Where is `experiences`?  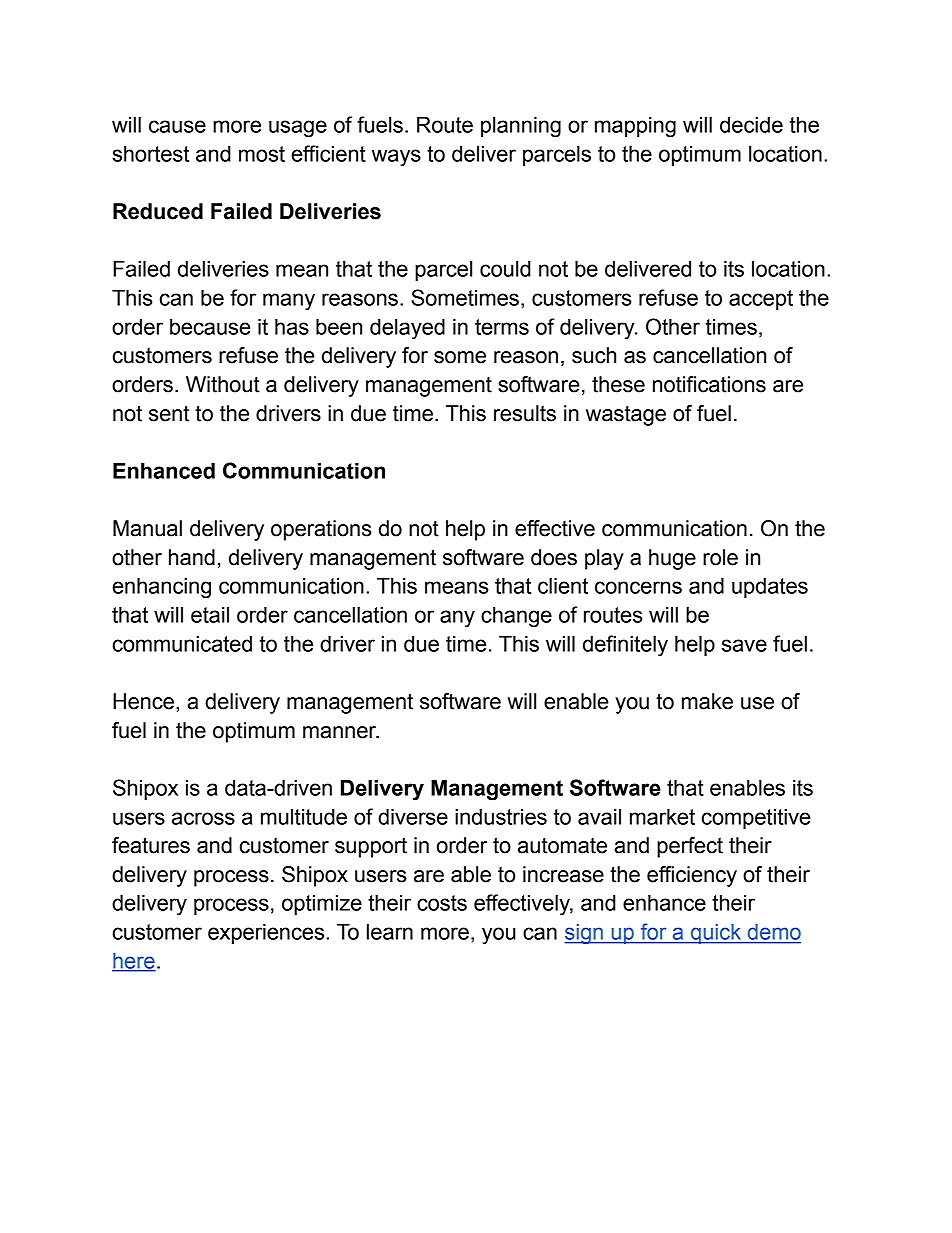 experiences is located at coordinates (267, 934).
